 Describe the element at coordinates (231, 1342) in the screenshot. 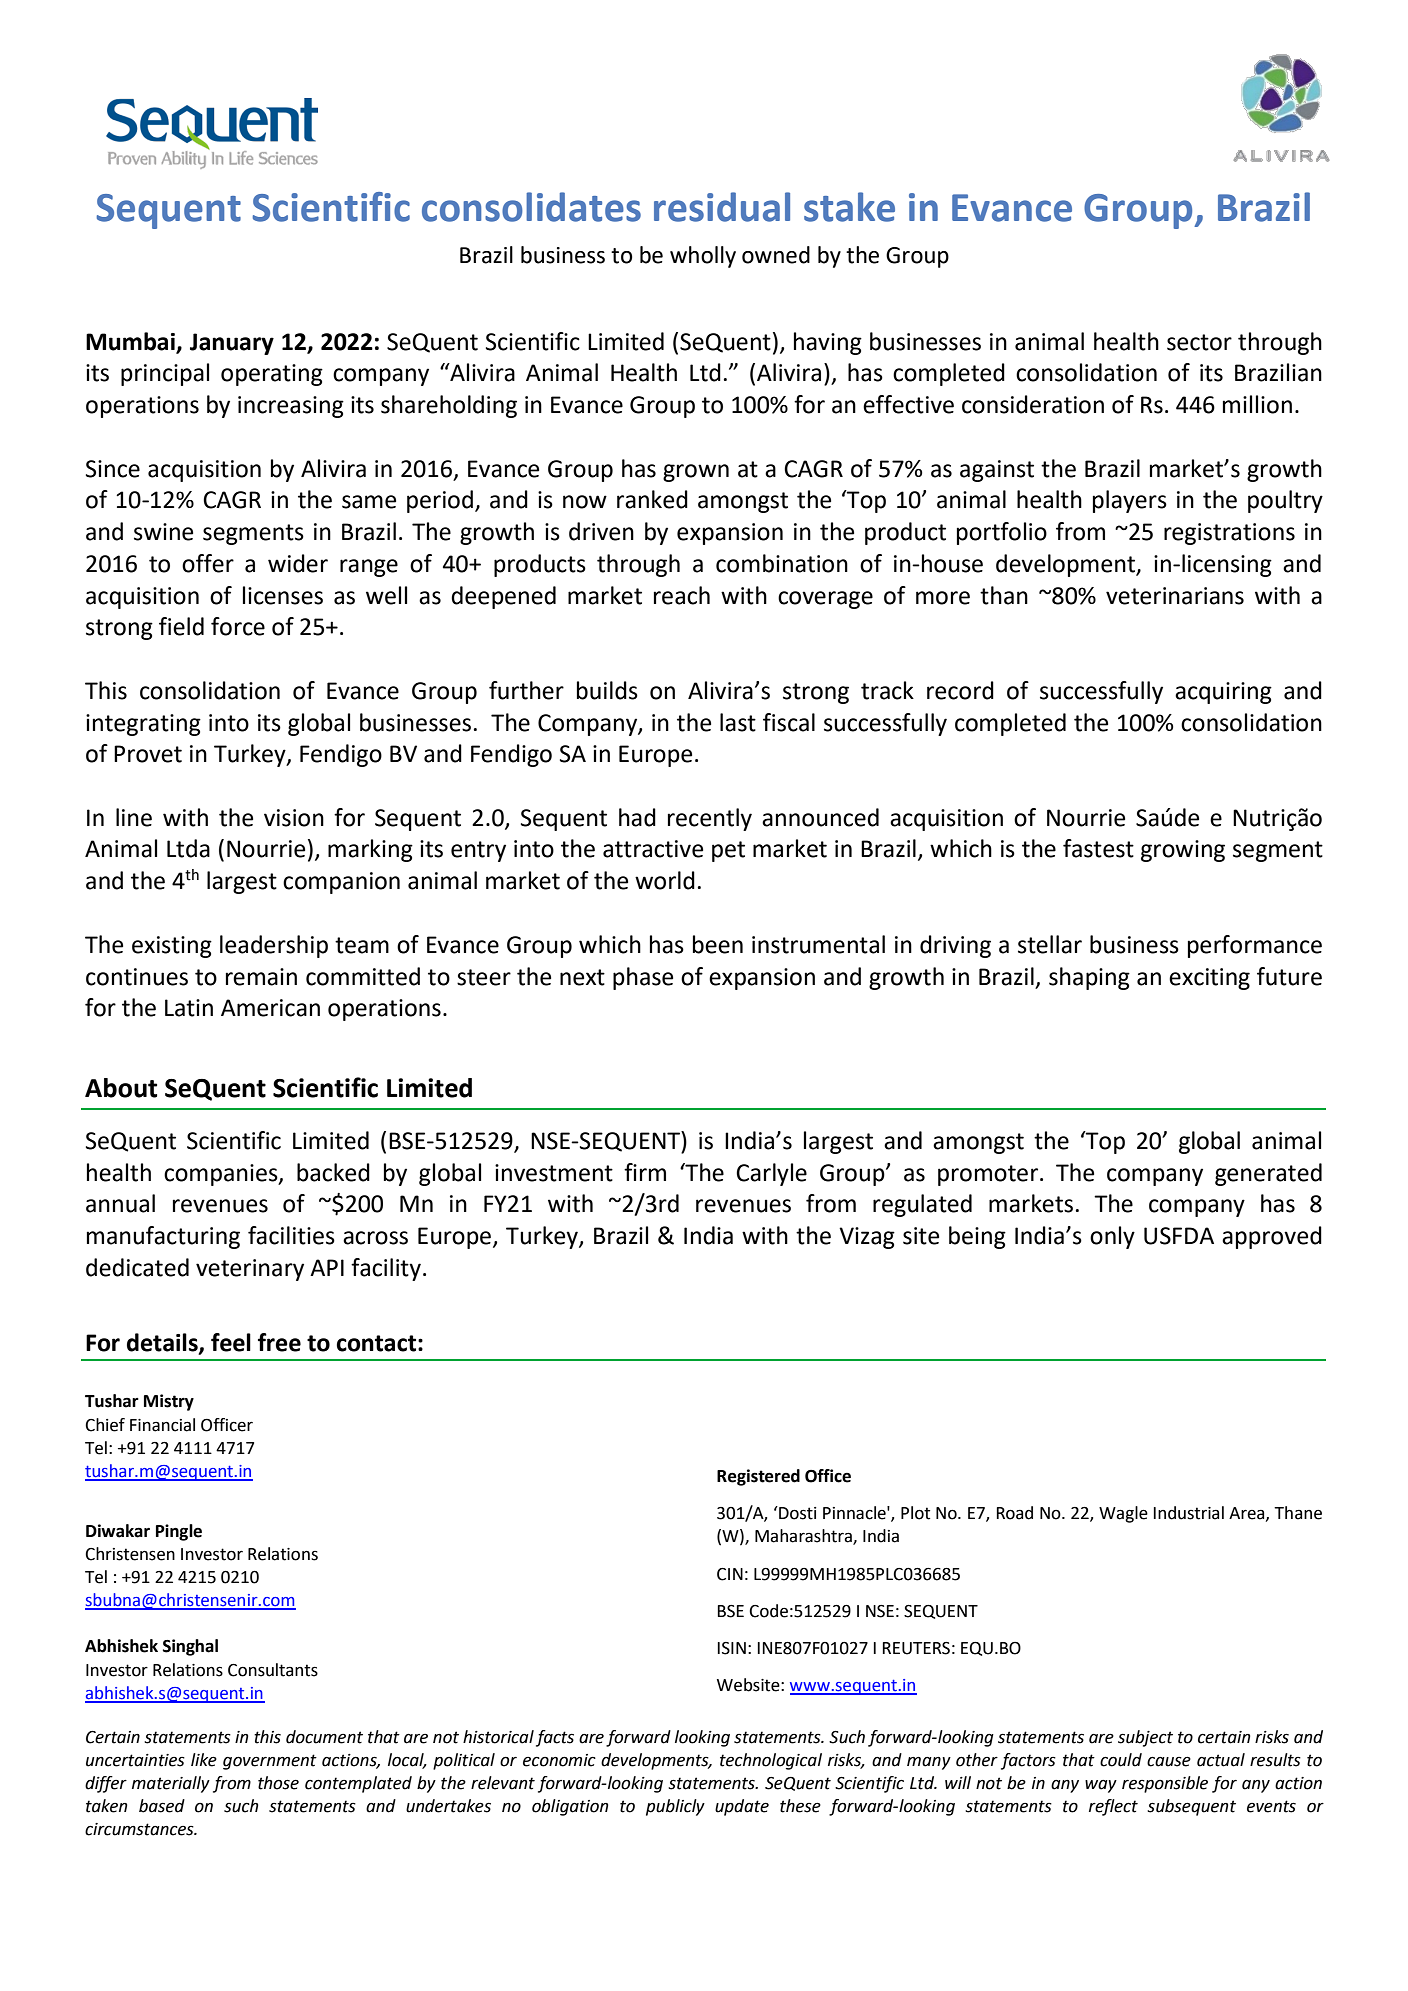

I see `feel` at that location.
